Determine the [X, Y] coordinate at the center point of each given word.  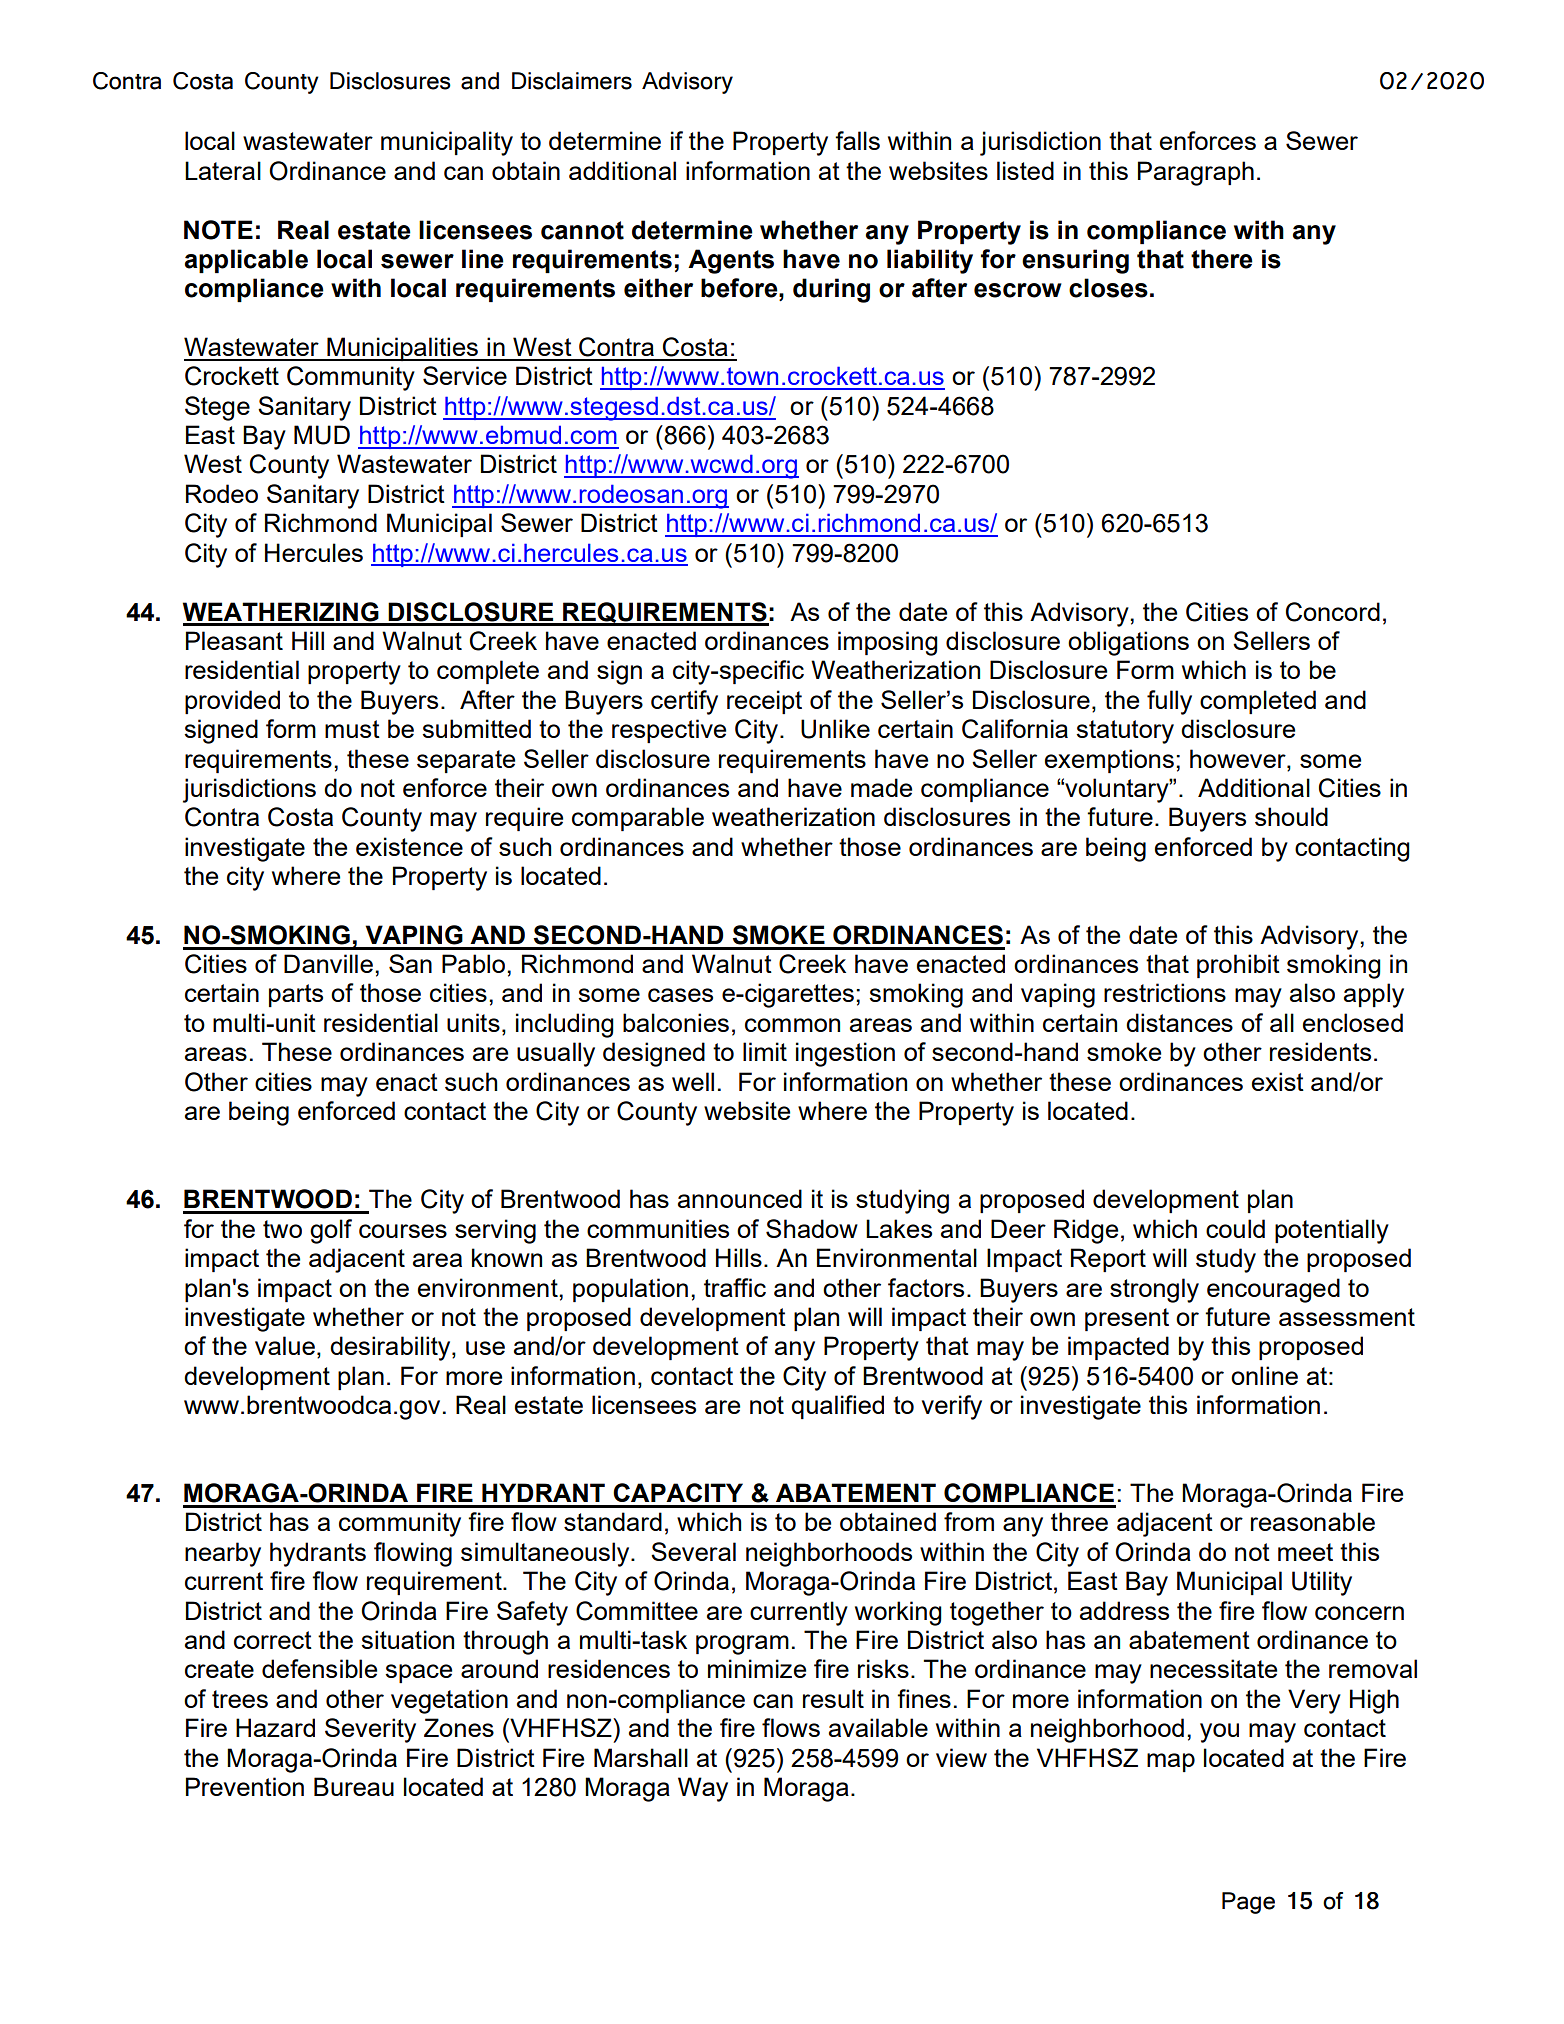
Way [703, 1789]
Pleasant [234, 640]
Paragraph [1196, 173]
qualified [837, 1407]
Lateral [223, 170]
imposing [888, 643]
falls [857, 140]
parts [296, 995]
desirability [391, 1348]
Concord [1333, 612]
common [792, 1025]
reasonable [1313, 1521]
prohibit [1238, 966]
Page [1248, 1903]
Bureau [354, 1786]
